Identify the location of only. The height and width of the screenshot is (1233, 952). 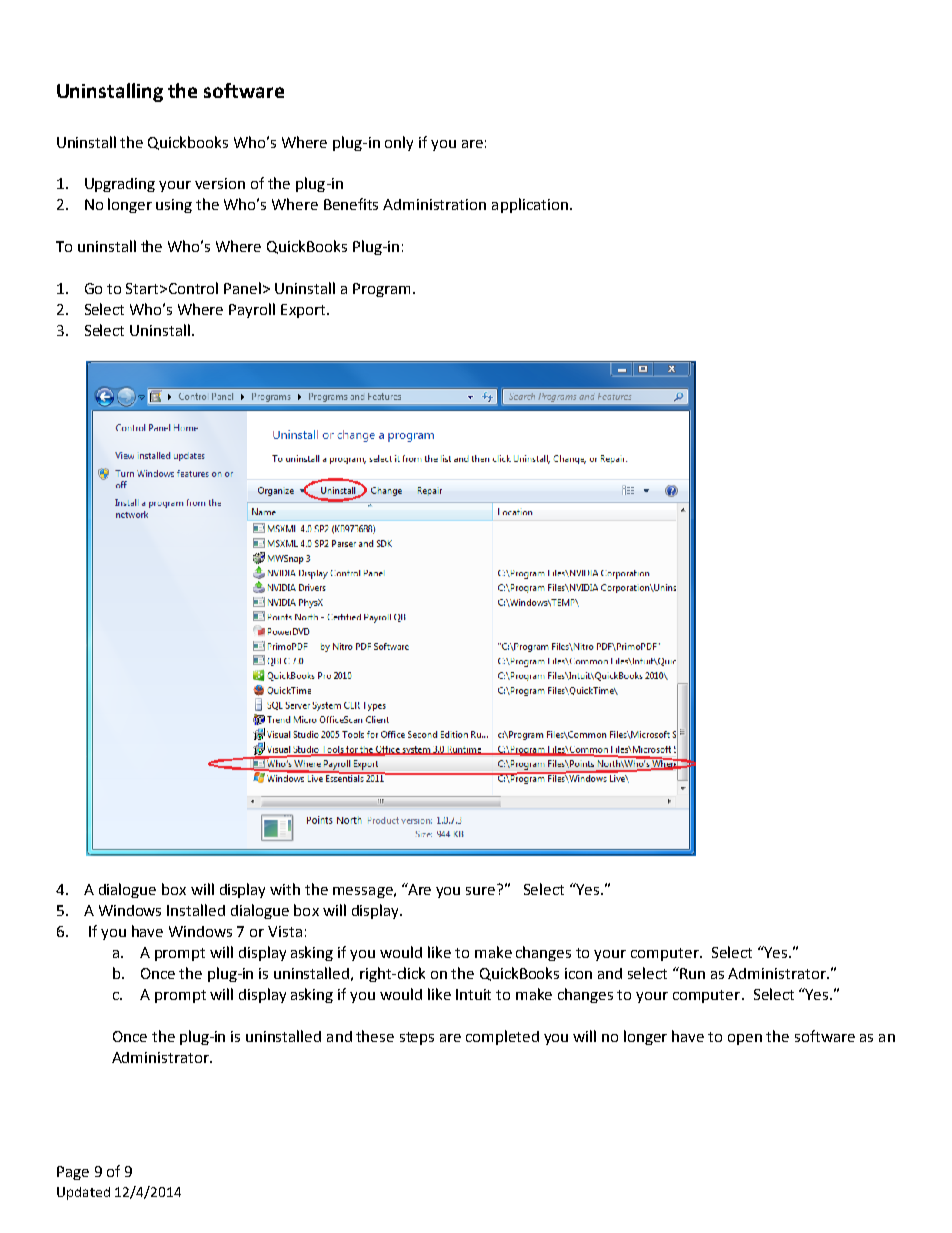
(399, 143).
